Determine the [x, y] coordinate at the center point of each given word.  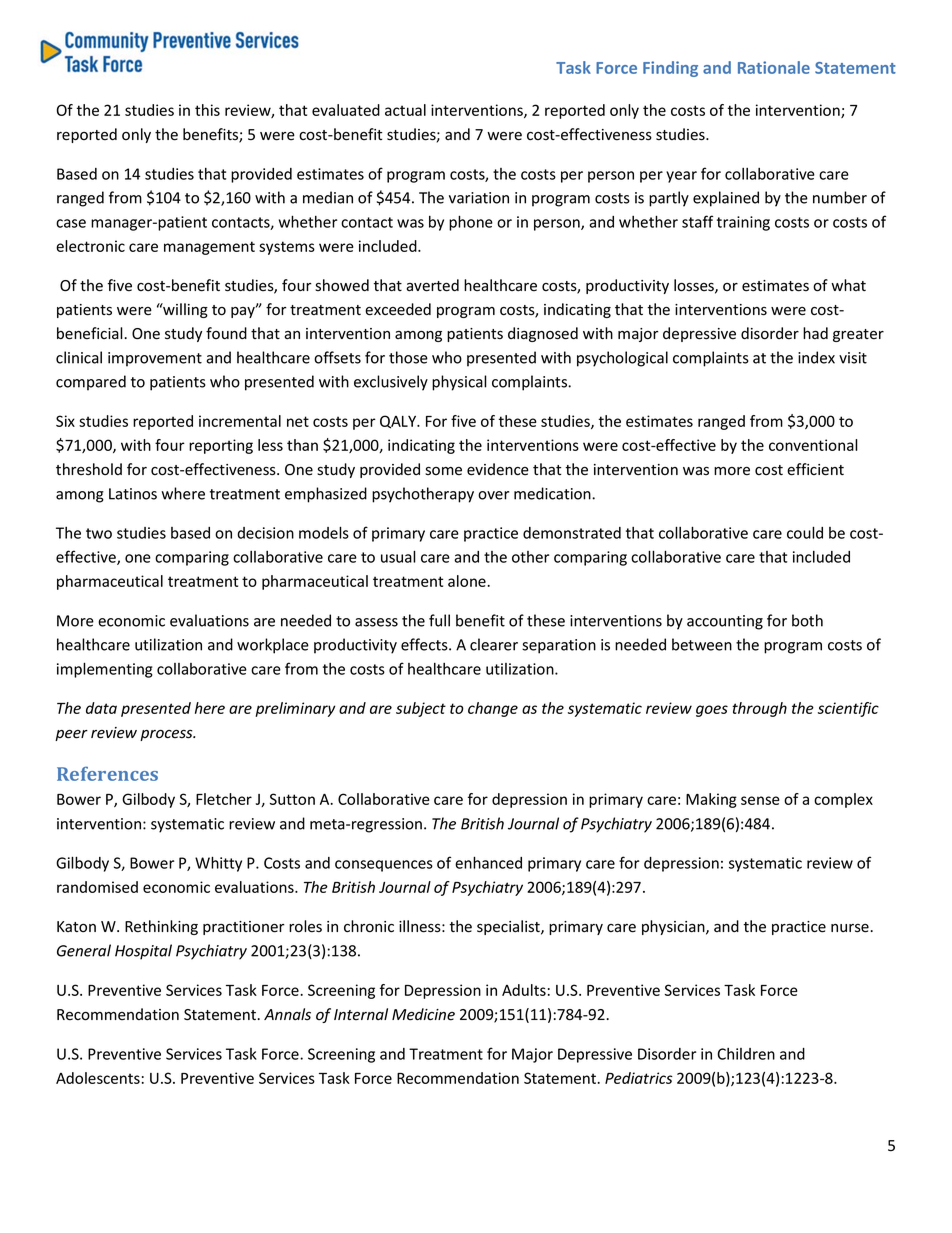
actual [405, 110]
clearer [494, 644]
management [209, 248]
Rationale [774, 67]
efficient [815, 469]
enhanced [488, 862]
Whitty [218, 864]
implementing [105, 670]
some [443, 471]
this [207, 110]
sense [760, 800]
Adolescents [98, 1078]
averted [432, 285]
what [848, 285]
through [759, 709]
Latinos [133, 494]
